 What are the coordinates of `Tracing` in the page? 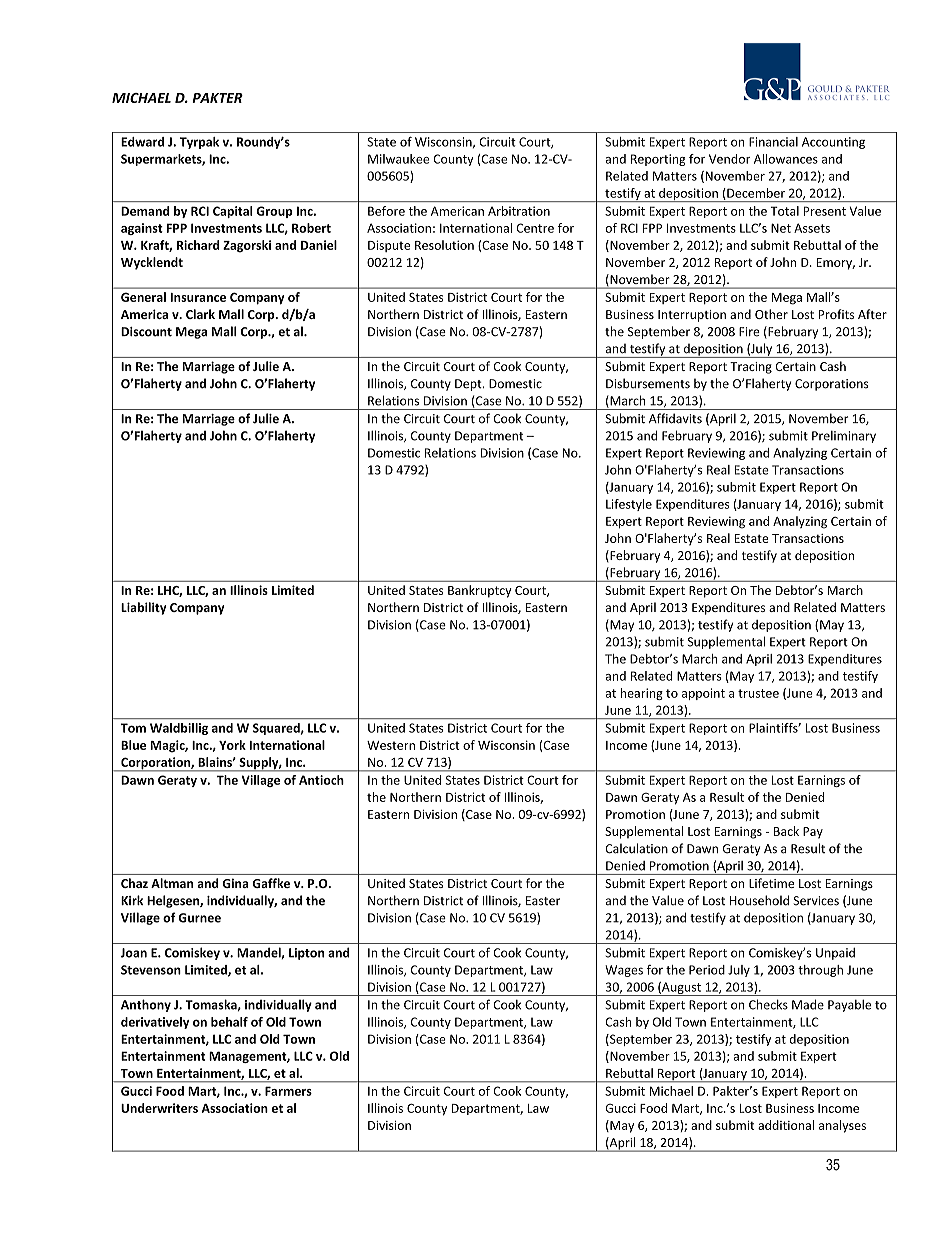 It's located at (751, 368).
